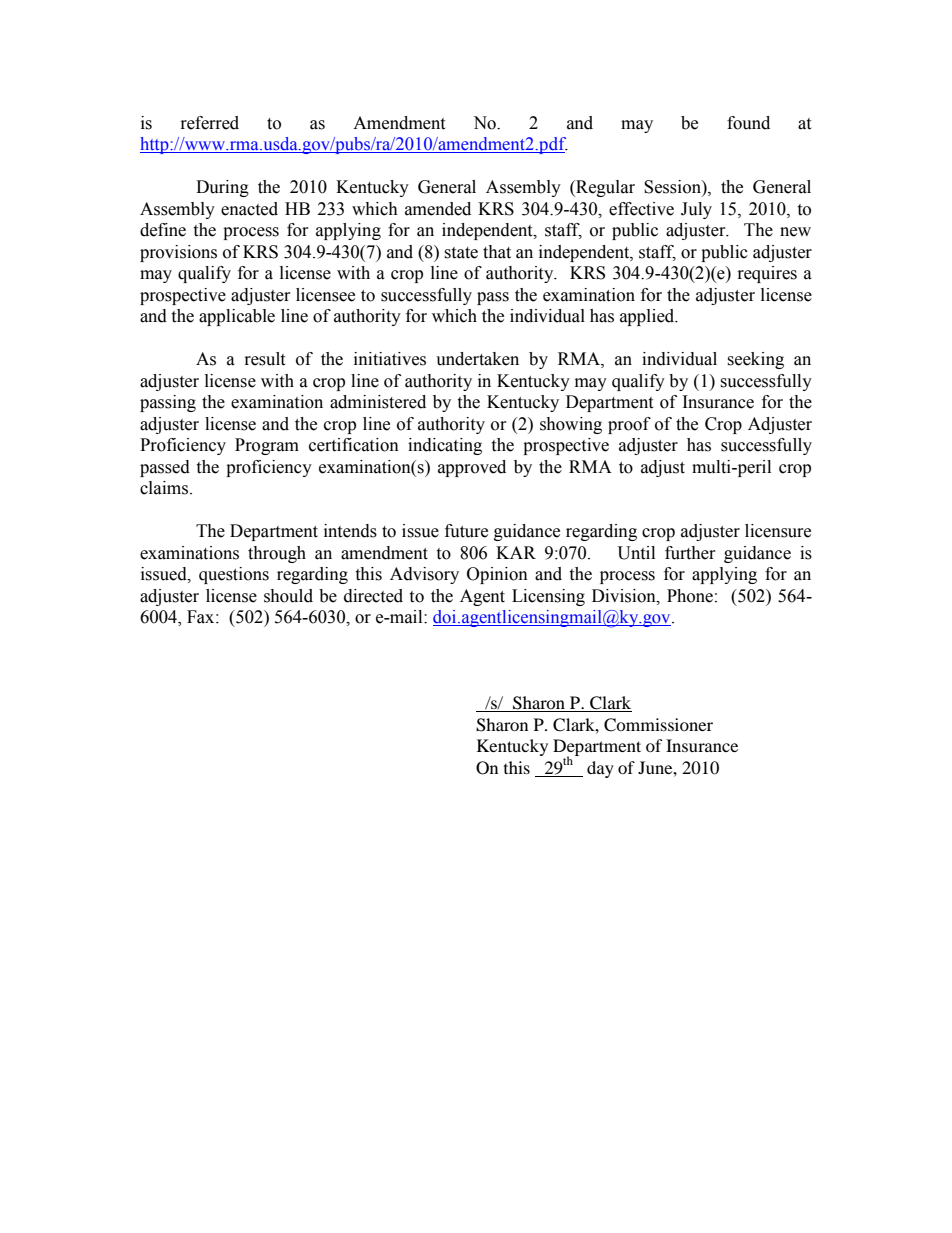 The width and height of the screenshot is (952, 1233). I want to click on future, so click(466, 531).
